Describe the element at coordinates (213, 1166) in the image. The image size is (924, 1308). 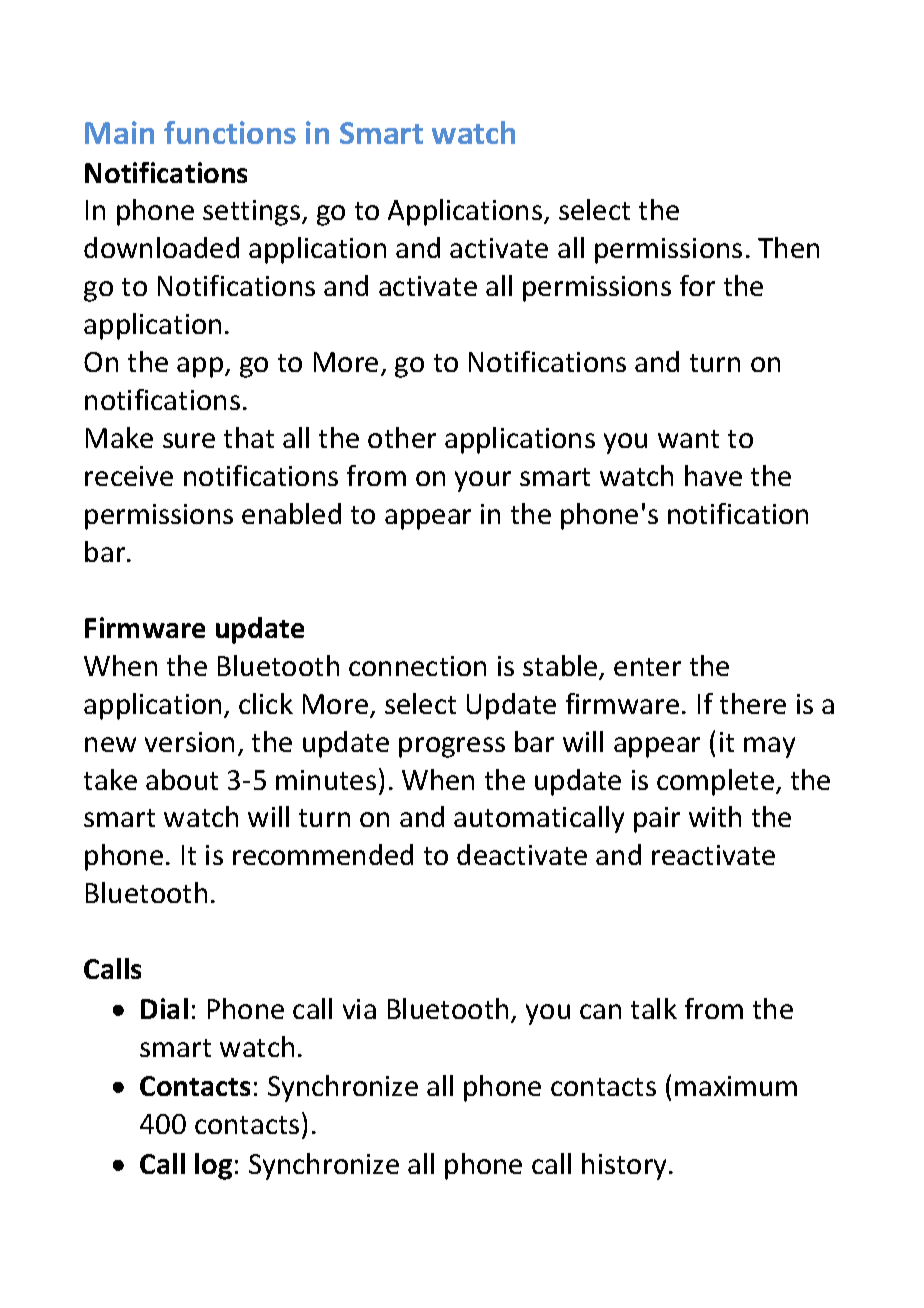
I see `log` at that location.
